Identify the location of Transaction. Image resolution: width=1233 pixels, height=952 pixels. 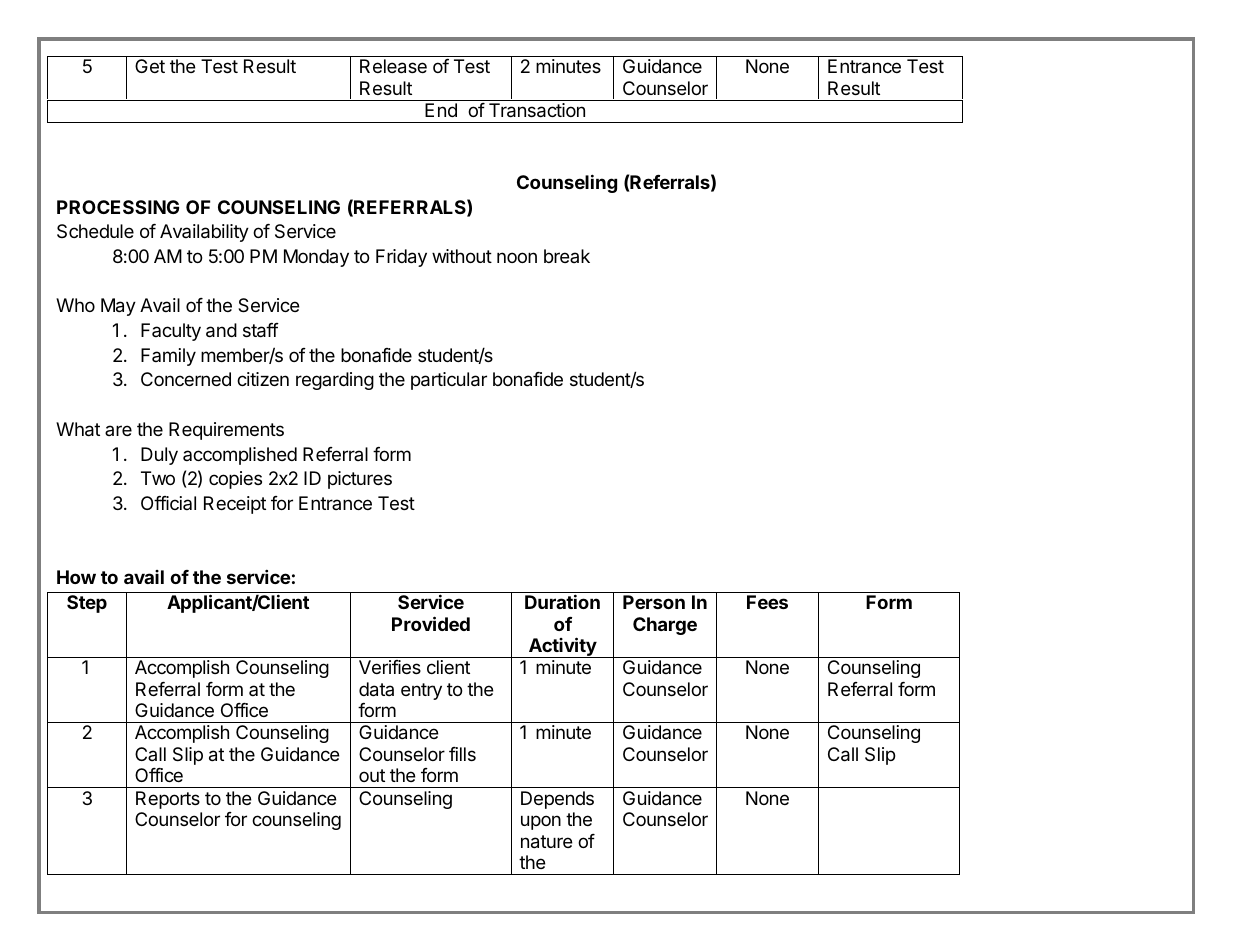
(537, 110).
